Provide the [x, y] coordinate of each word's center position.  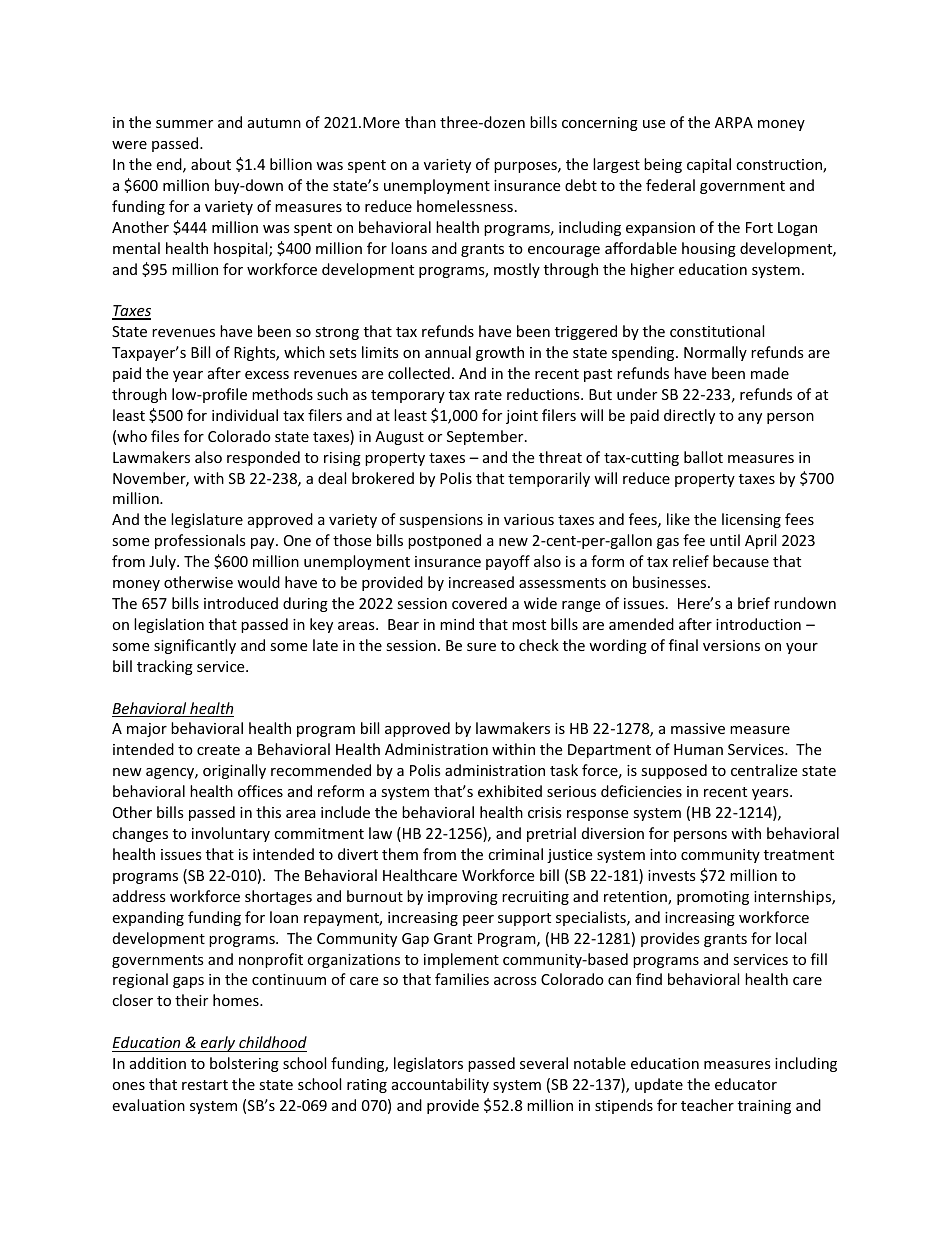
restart [205, 1085]
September [486, 437]
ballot [703, 457]
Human [698, 749]
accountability [440, 1085]
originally [234, 771]
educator [746, 1084]
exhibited [510, 791]
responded [263, 458]
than [420, 122]
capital [709, 165]
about [211, 164]
